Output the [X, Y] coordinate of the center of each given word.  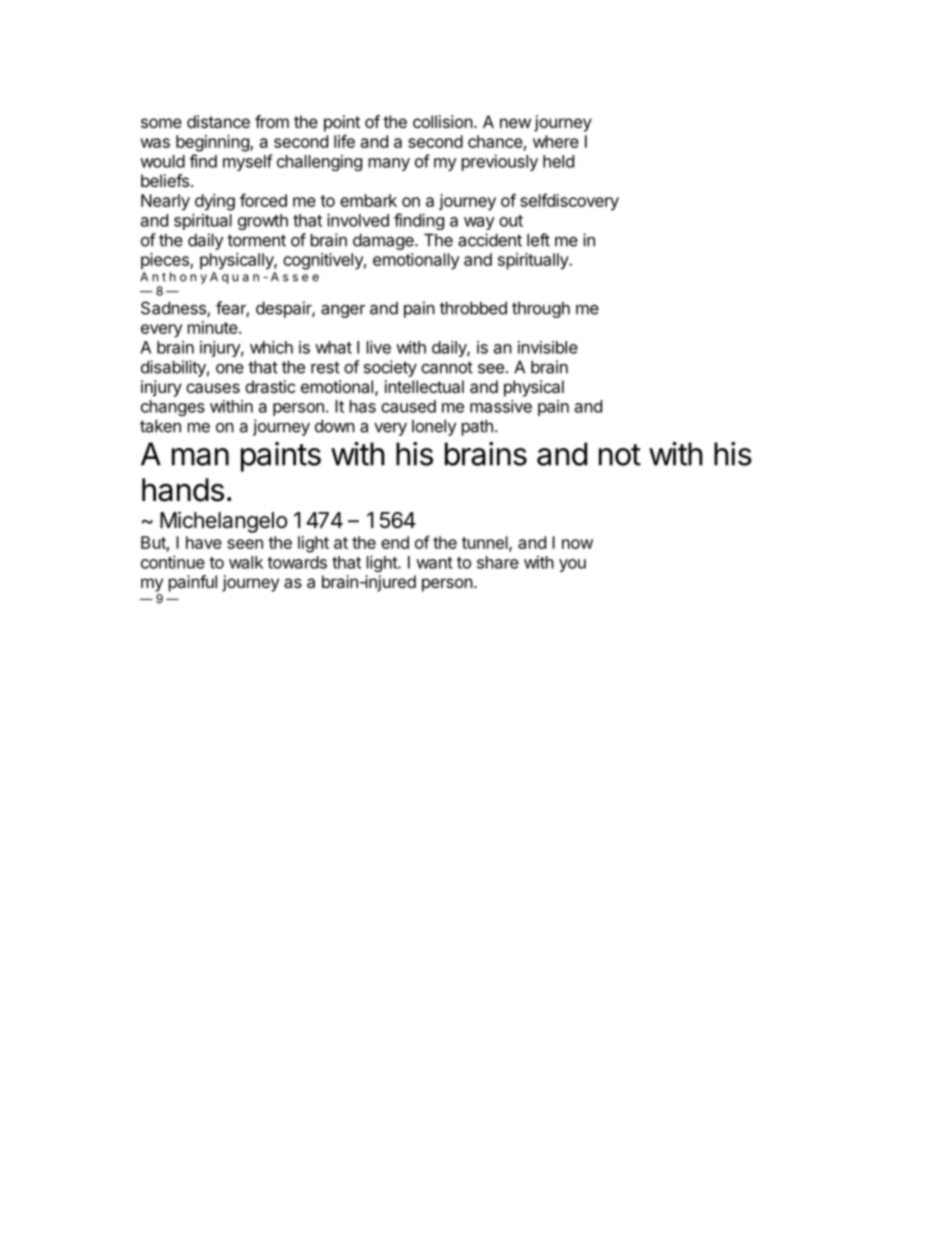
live [379, 347]
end [395, 542]
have [204, 542]
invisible [548, 347]
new [515, 123]
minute [214, 327]
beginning [213, 143]
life [344, 141]
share [498, 562]
